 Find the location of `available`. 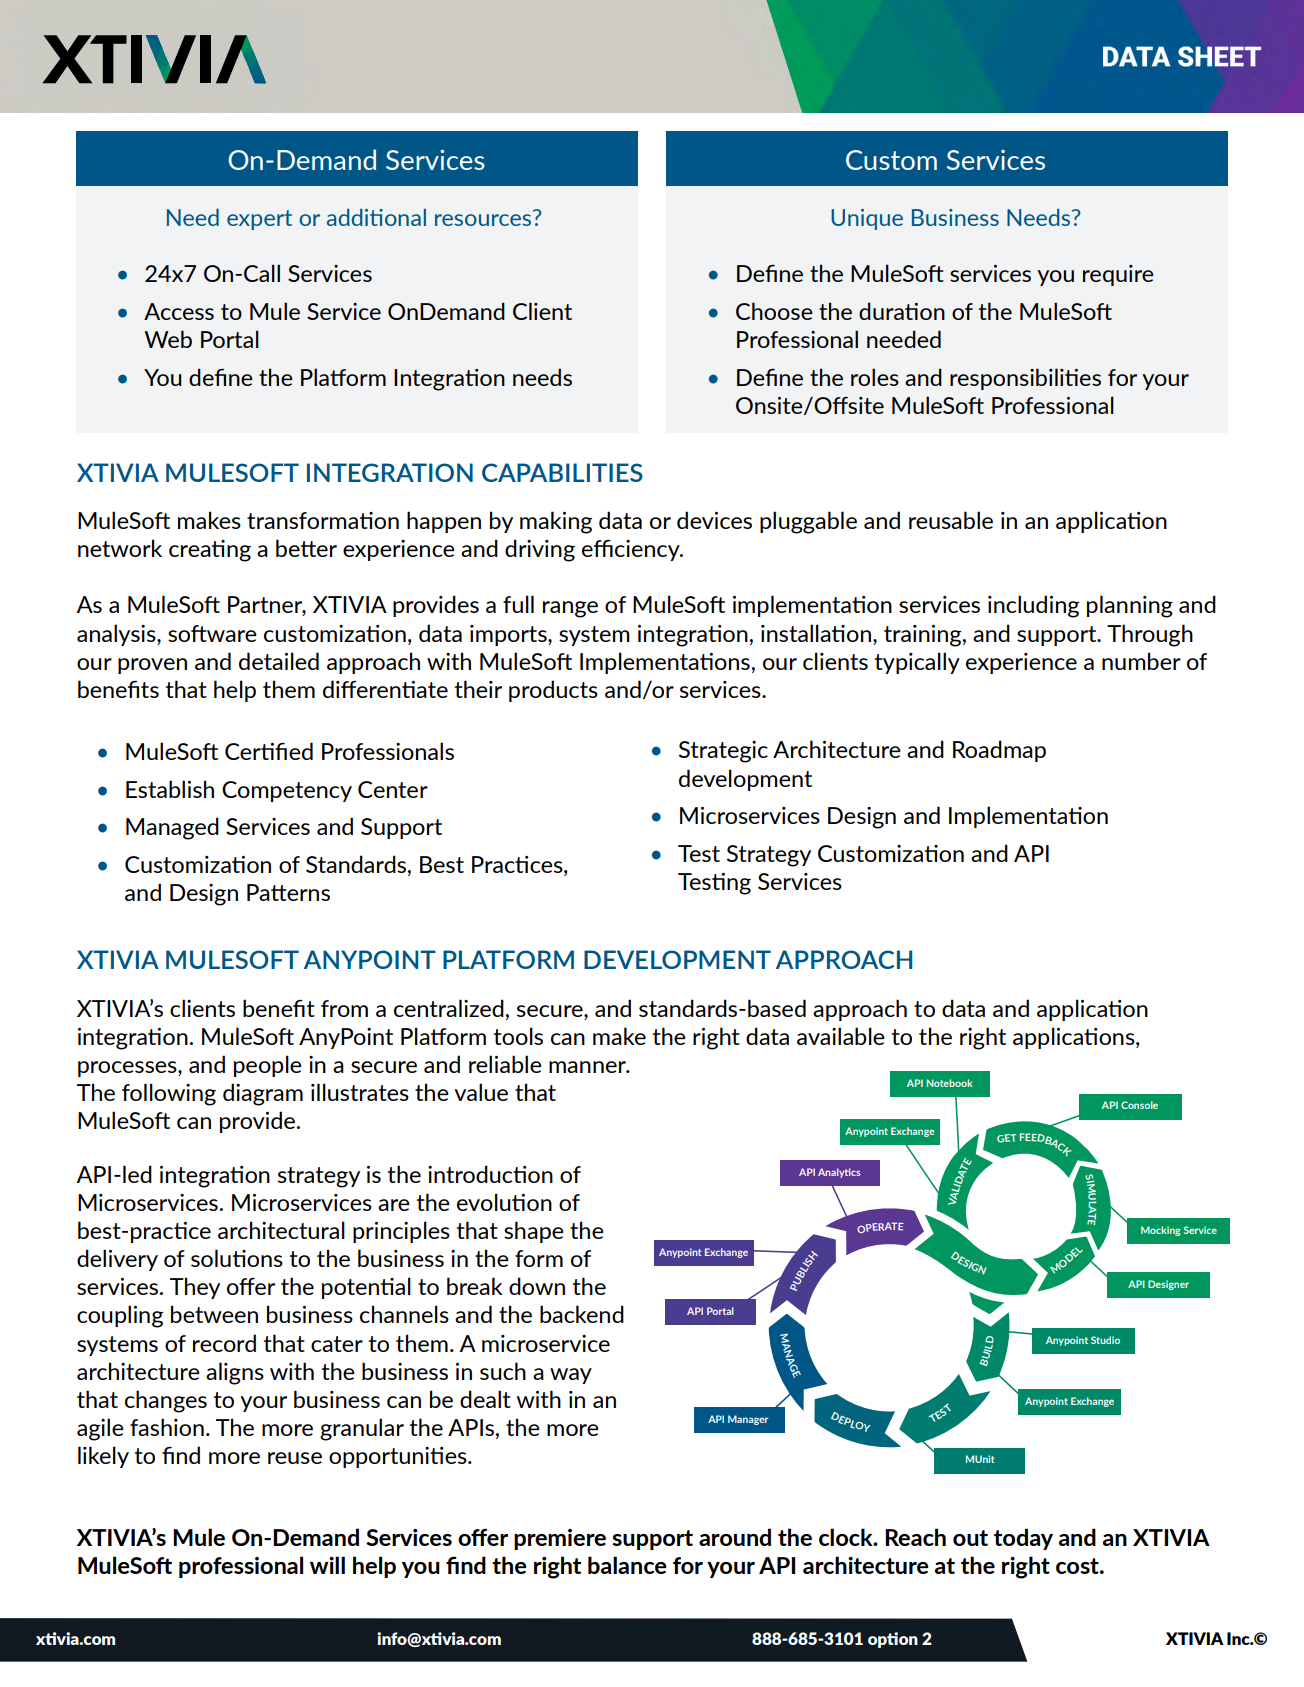

available is located at coordinates (841, 1036).
